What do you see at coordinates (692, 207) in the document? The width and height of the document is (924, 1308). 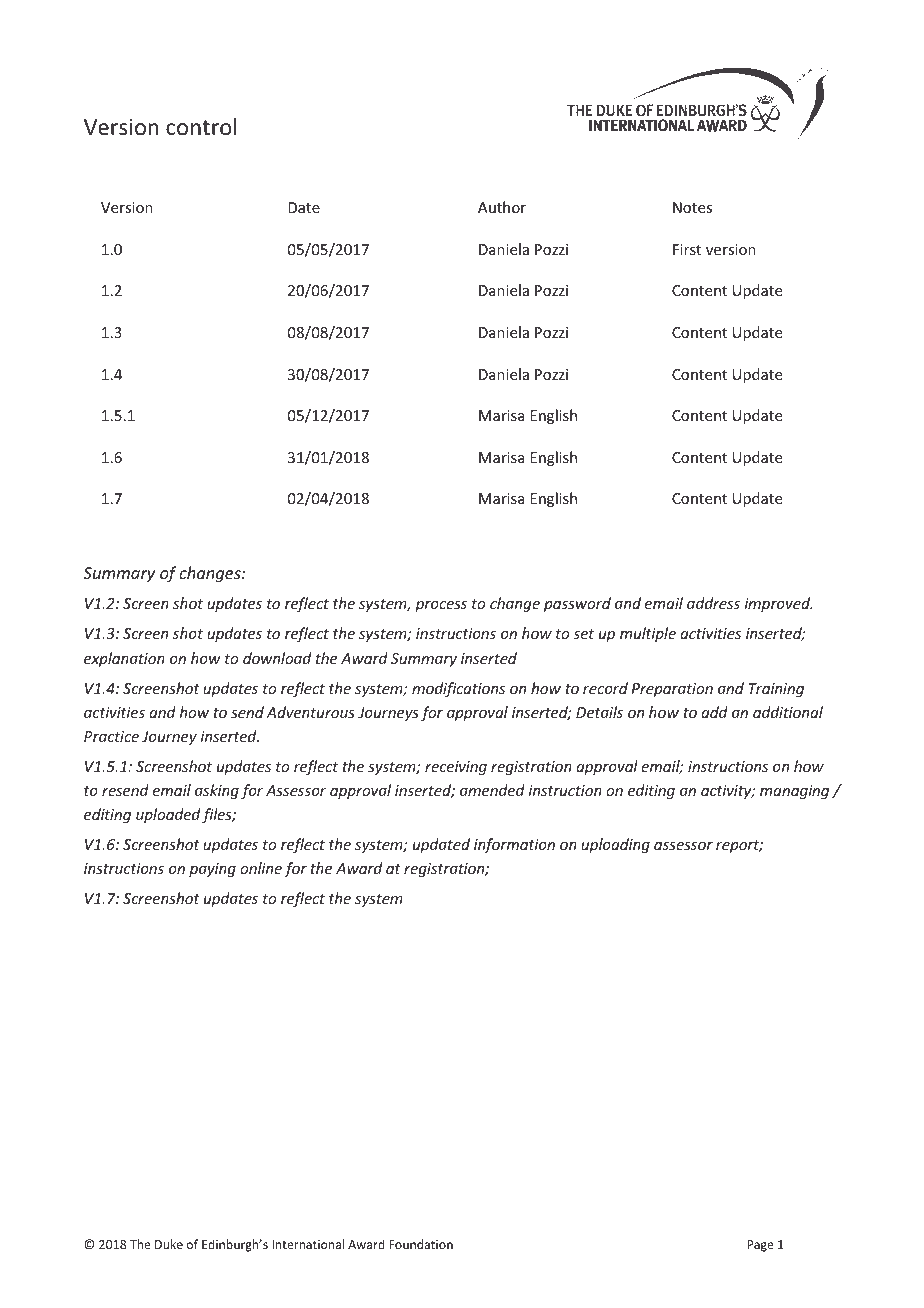 I see `Notes` at bounding box center [692, 207].
